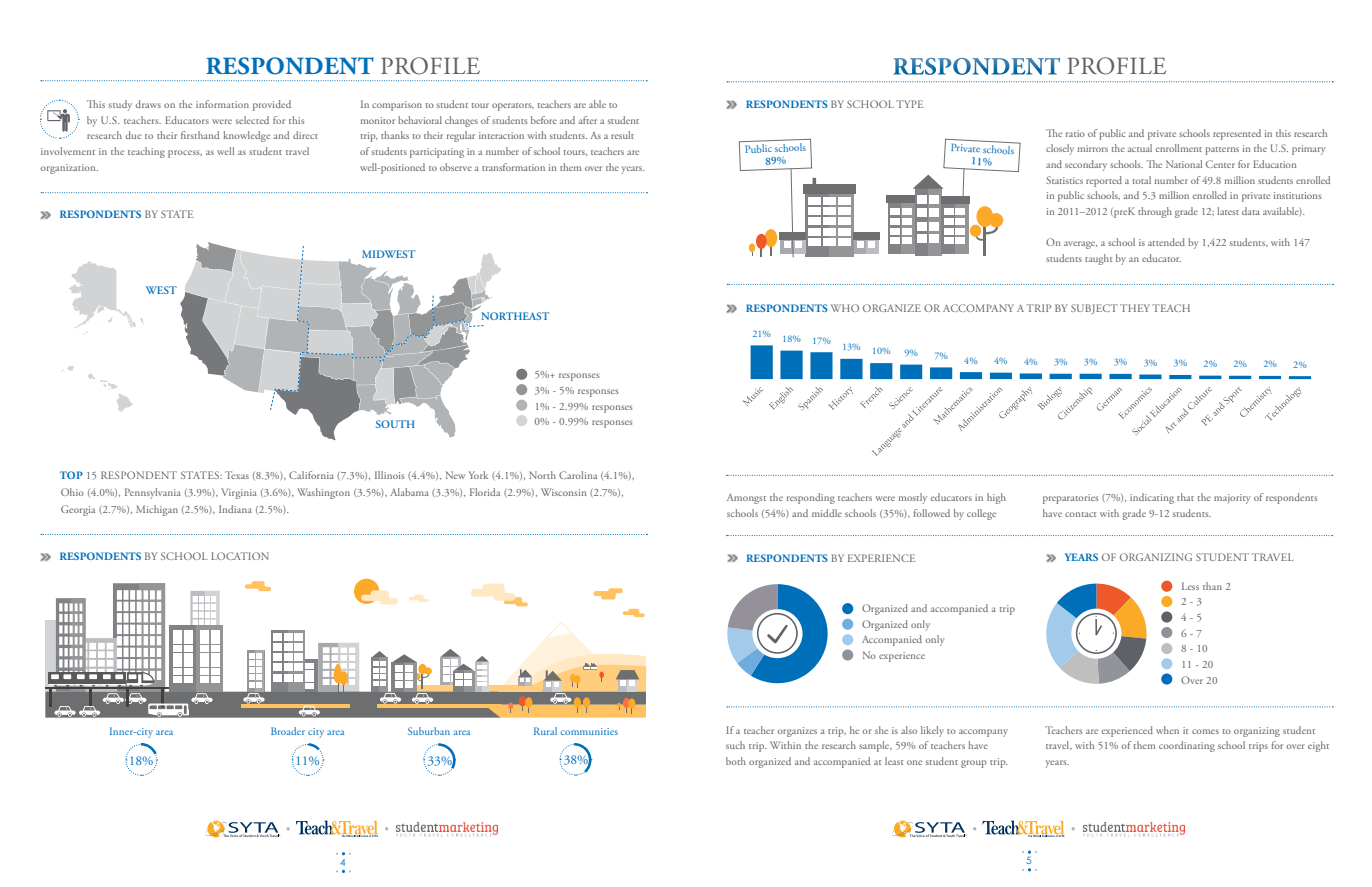 Image resolution: width=1372 pixels, height=887 pixels. Describe the element at coordinates (1135, 308) in the document. I see `THEY` at that location.
